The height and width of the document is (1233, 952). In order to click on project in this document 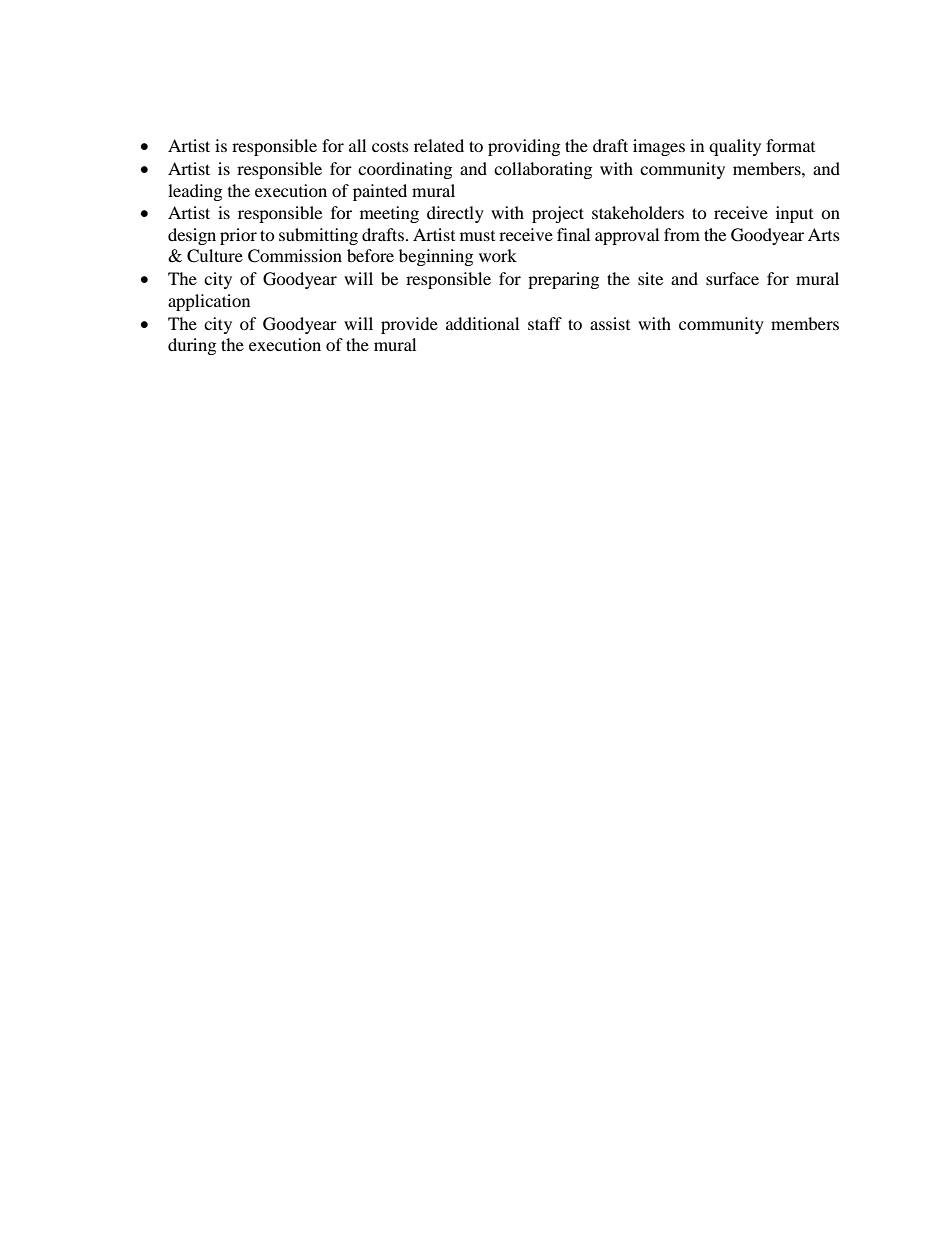, I will do `click(558, 214)`.
